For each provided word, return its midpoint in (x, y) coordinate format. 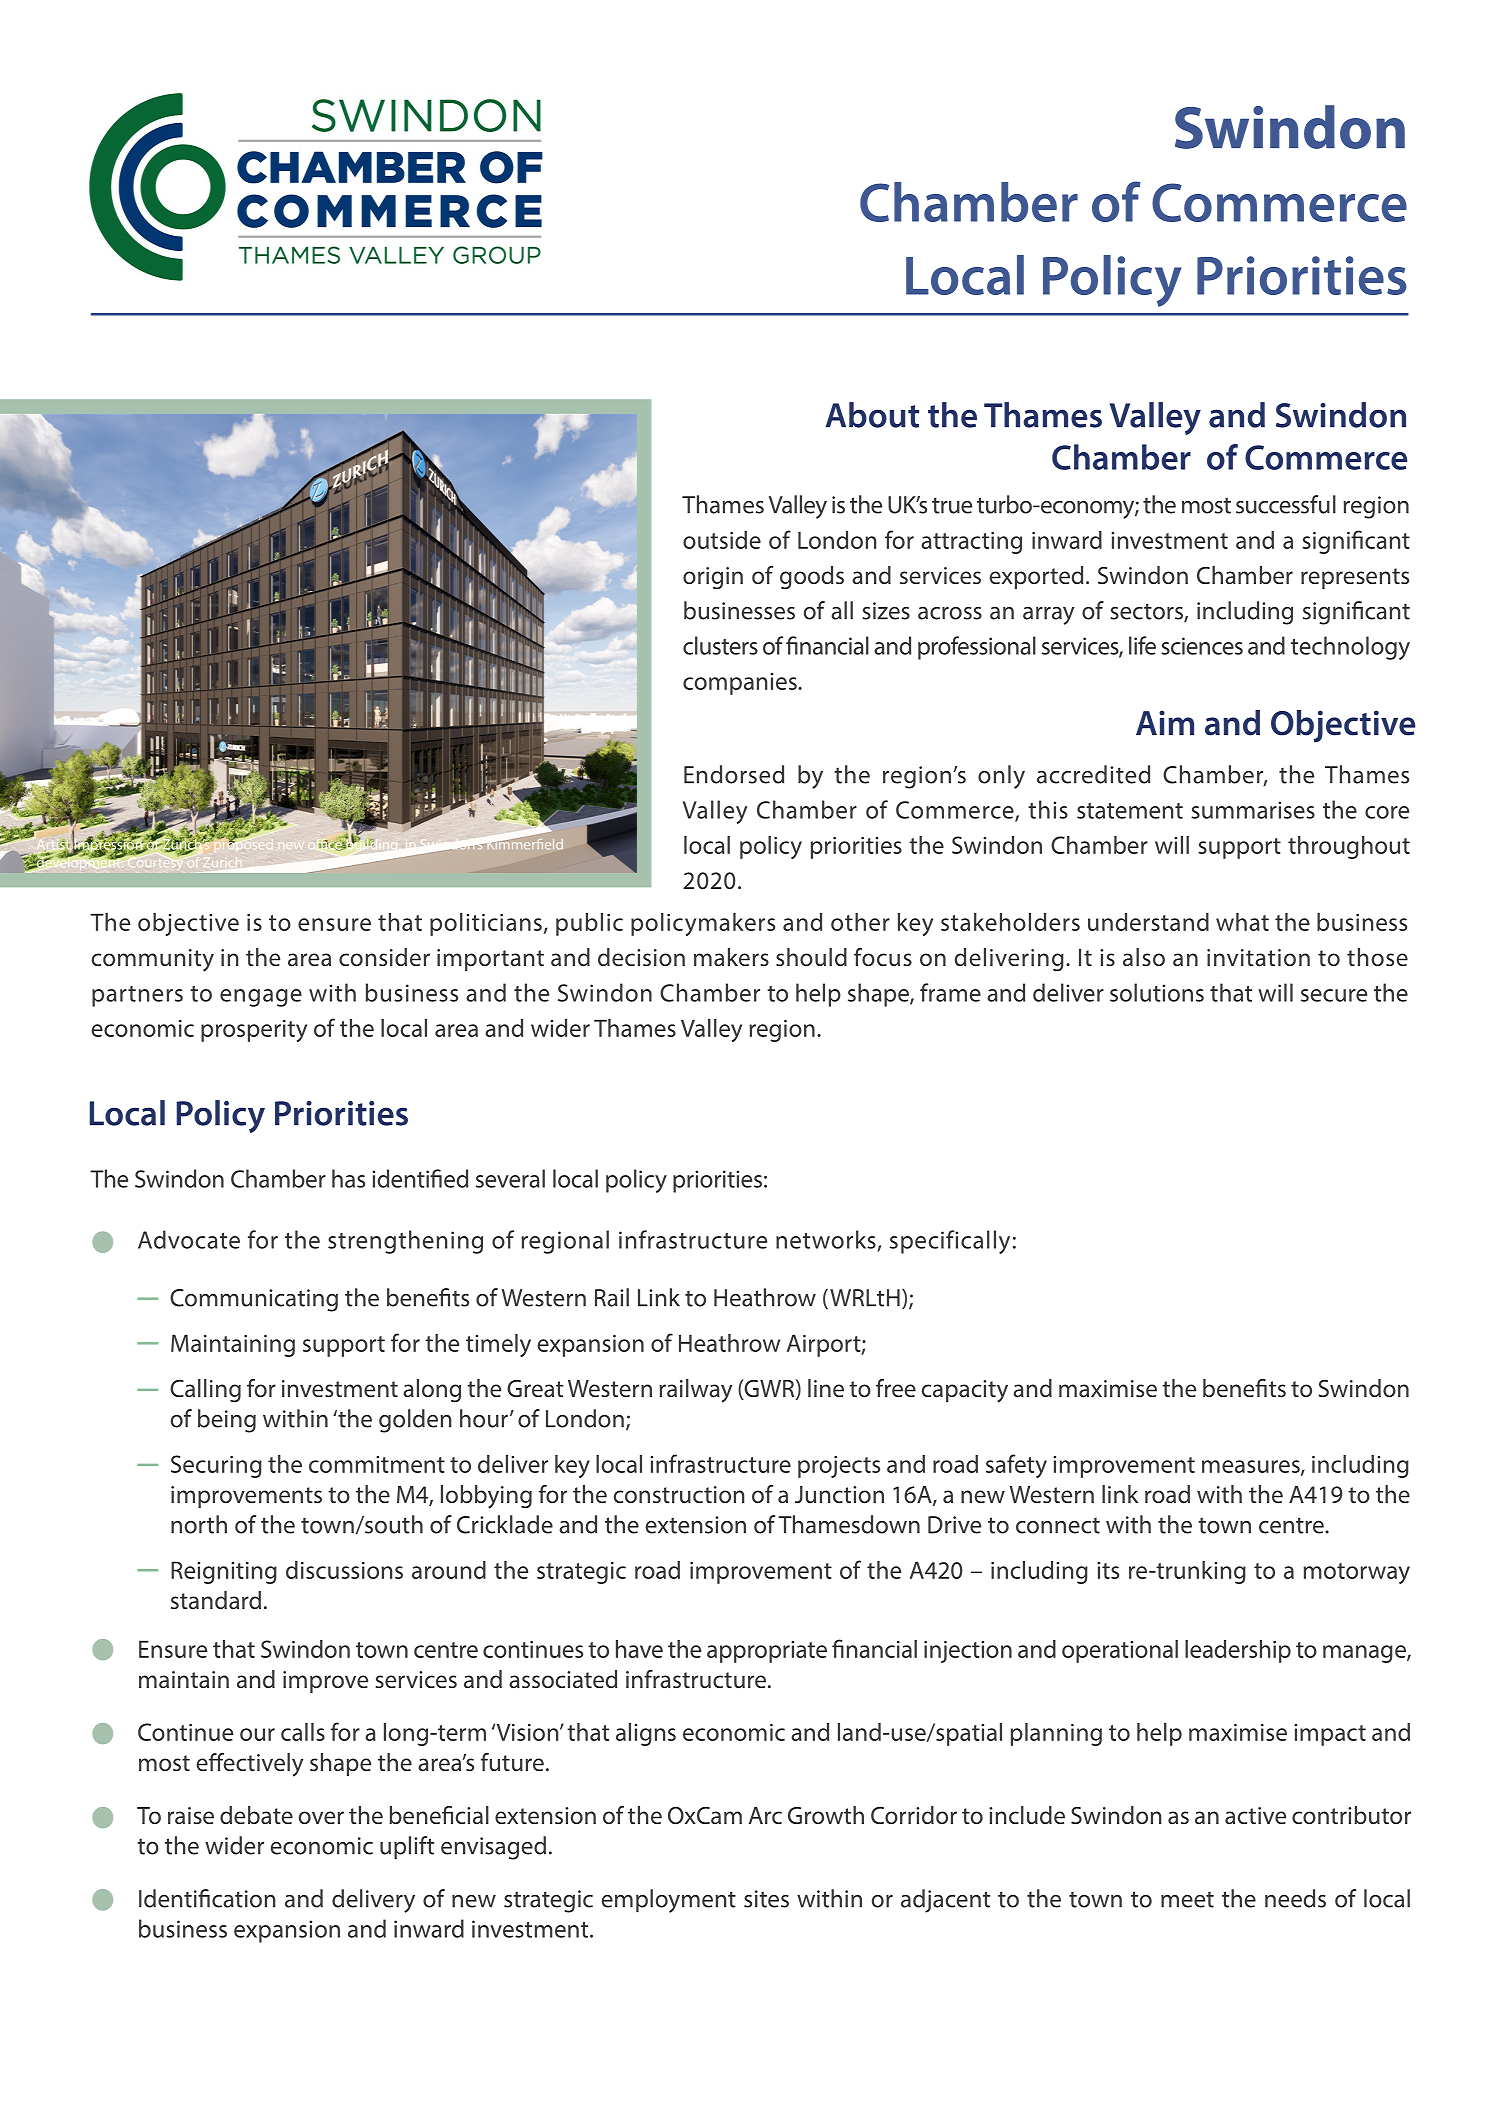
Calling (205, 1390)
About (872, 415)
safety (1016, 1466)
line (826, 1388)
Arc (765, 1815)
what (1242, 922)
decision (641, 957)
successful (1286, 504)
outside (722, 540)
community (153, 960)
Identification (207, 1898)
